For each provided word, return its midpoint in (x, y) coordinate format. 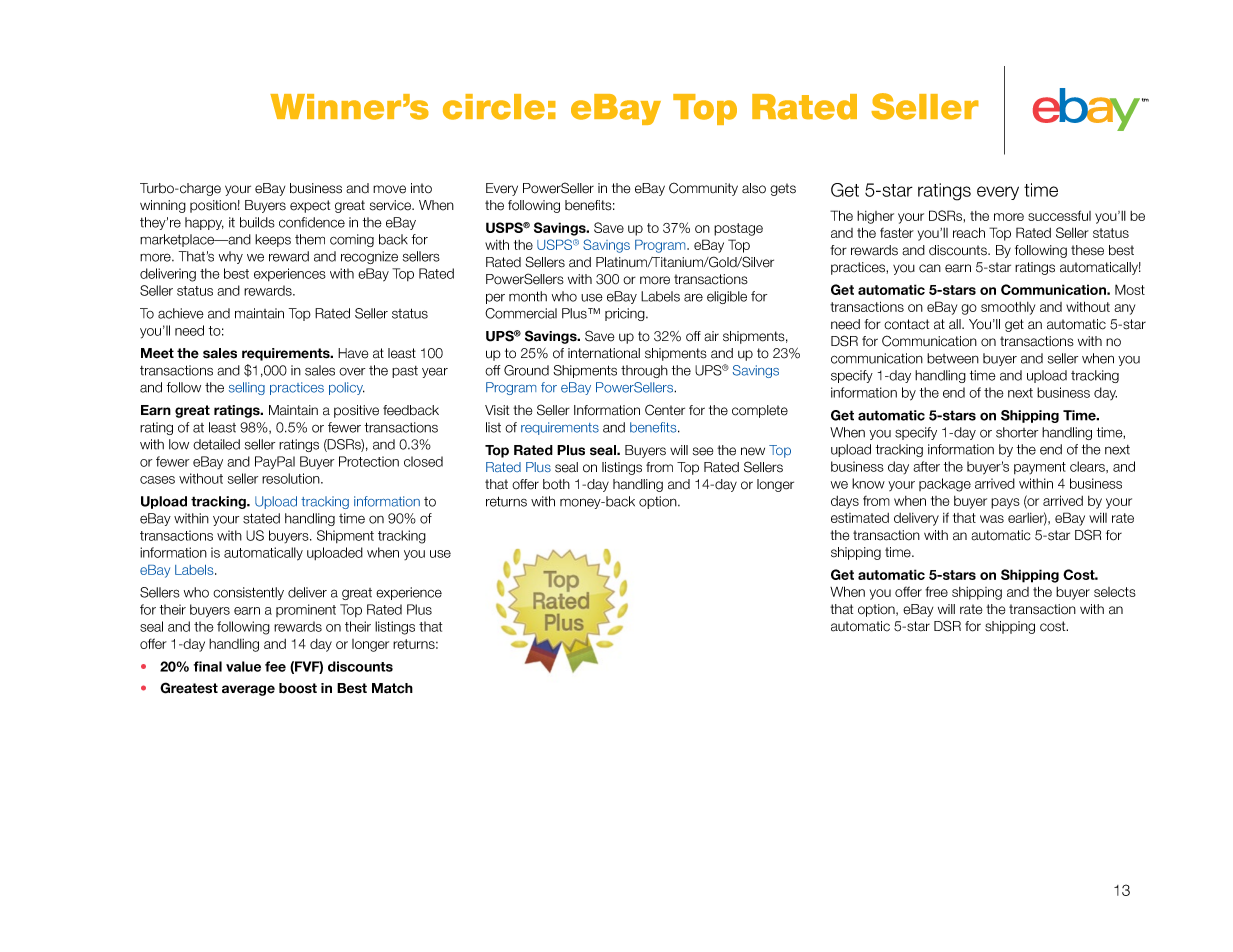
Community (703, 189)
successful (1059, 215)
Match (392, 688)
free (936, 591)
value (243, 666)
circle (494, 107)
